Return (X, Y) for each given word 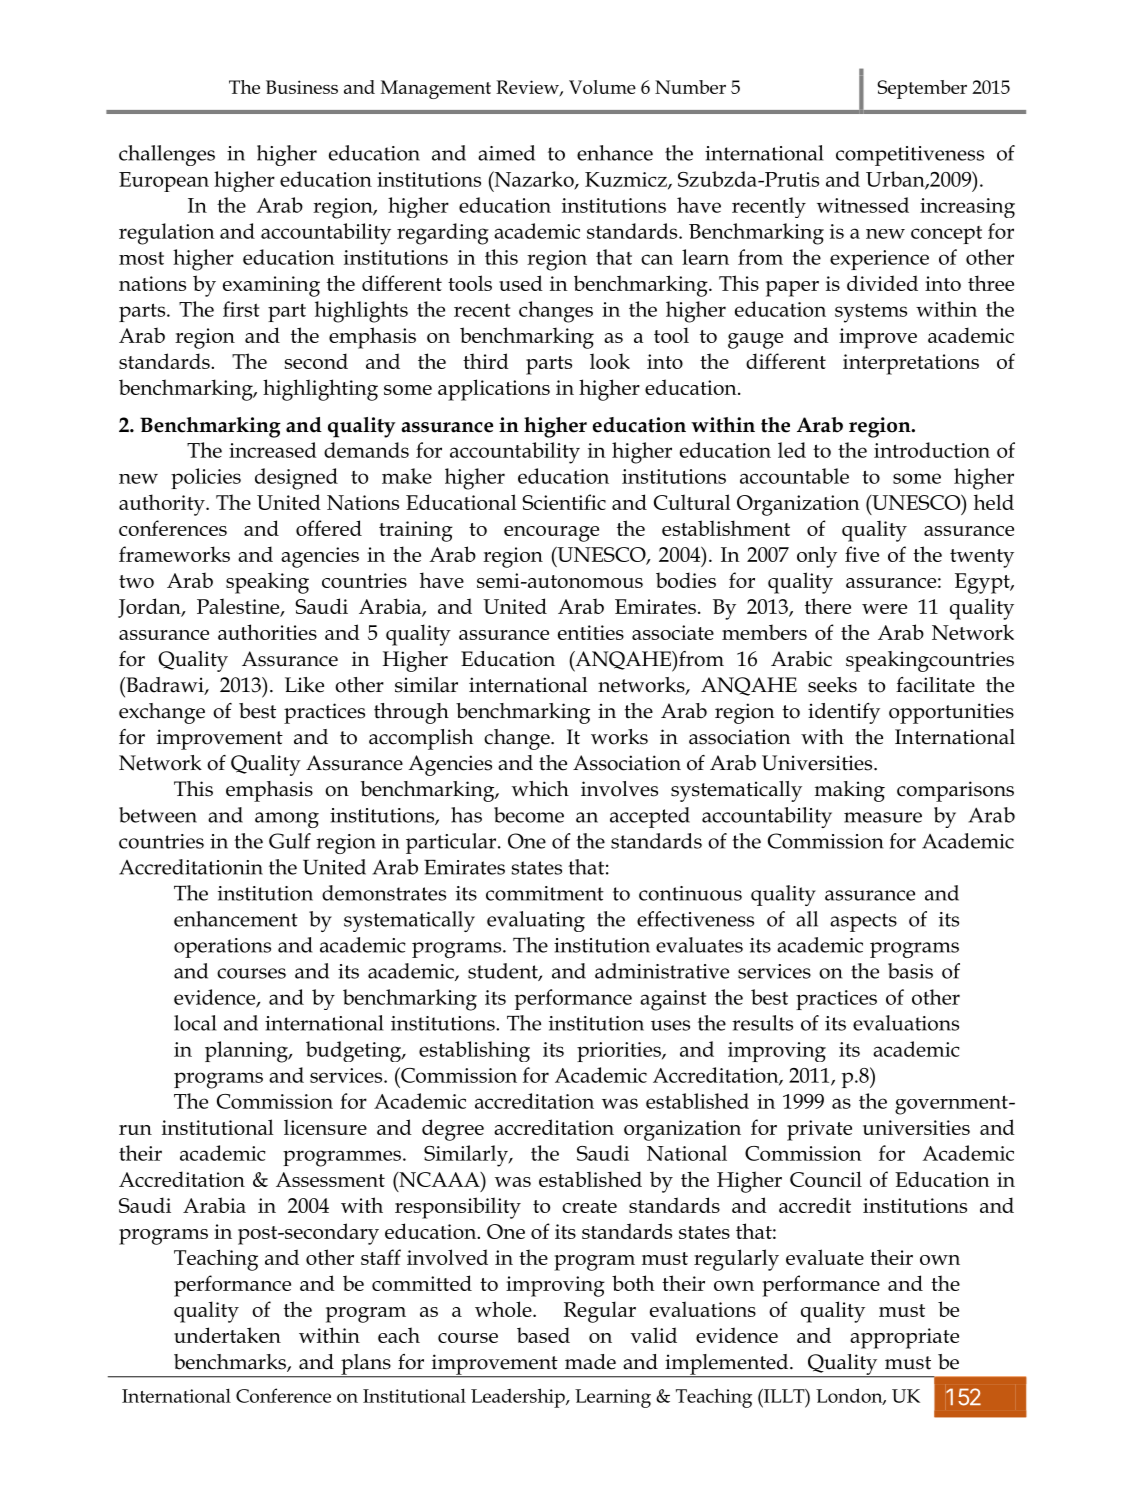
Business (302, 87)
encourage (551, 534)
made (590, 1362)
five (862, 554)
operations (222, 948)
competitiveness (910, 156)
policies (206, 478)
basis (910, 971)
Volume (602, 87)
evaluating (536, 921)
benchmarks (231, 1363)
